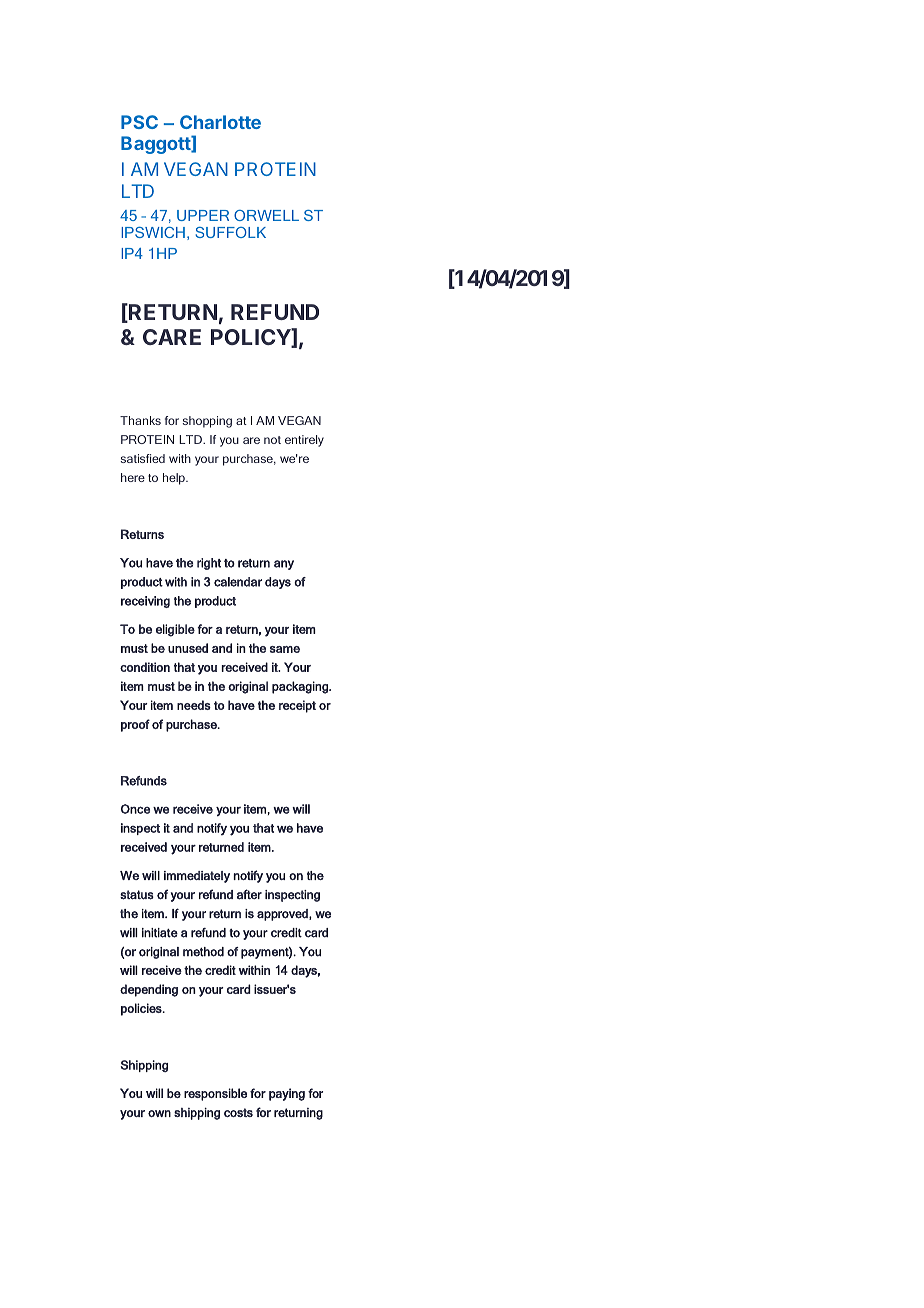 The width and height of the screenshot is (924, 1308). What do you see at coordinates (143, 458) in the screenshot?
I see `satisfied` at bounding box center [143, 458].
